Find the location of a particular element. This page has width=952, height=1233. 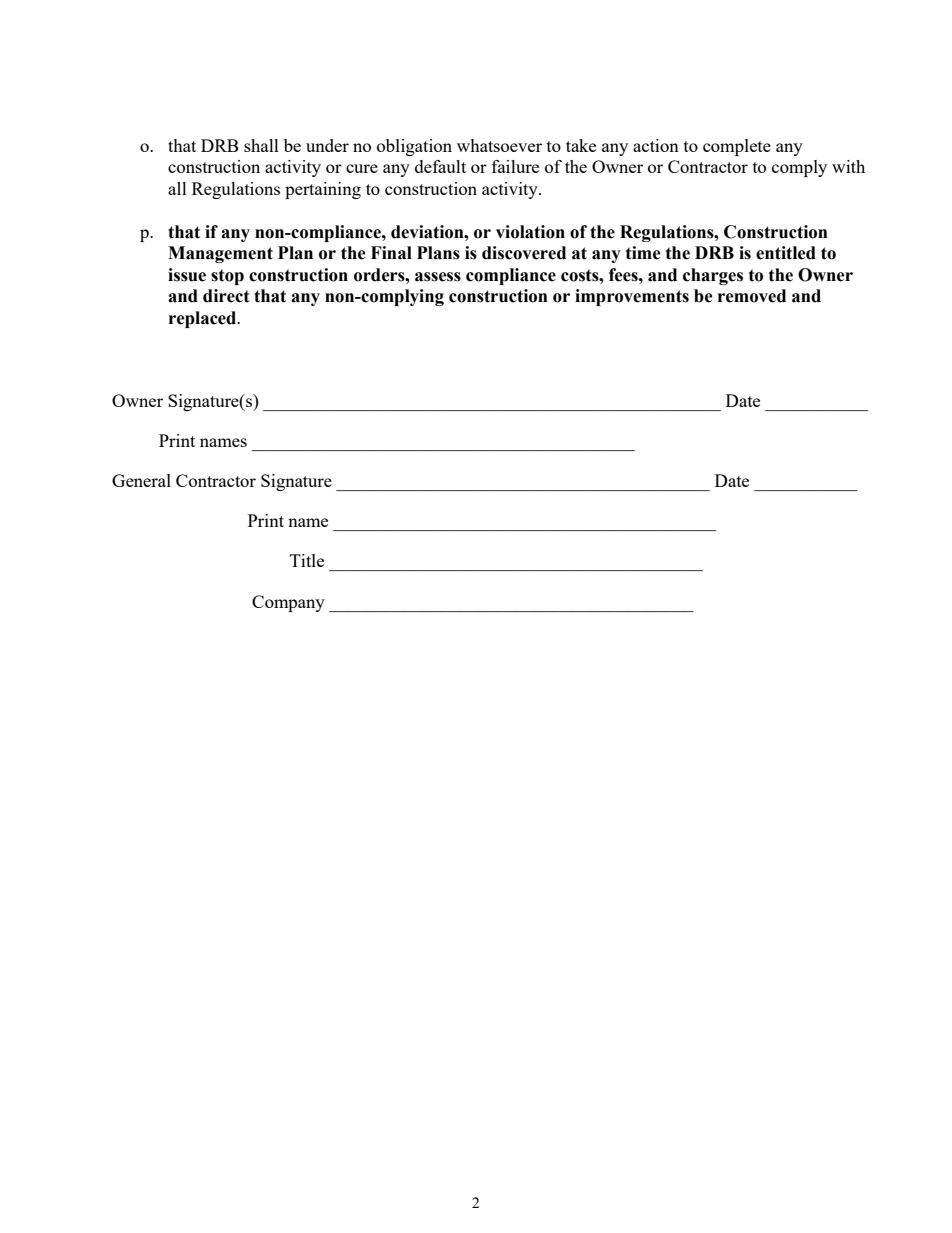

improvements is located at coordinates (632, 297).
